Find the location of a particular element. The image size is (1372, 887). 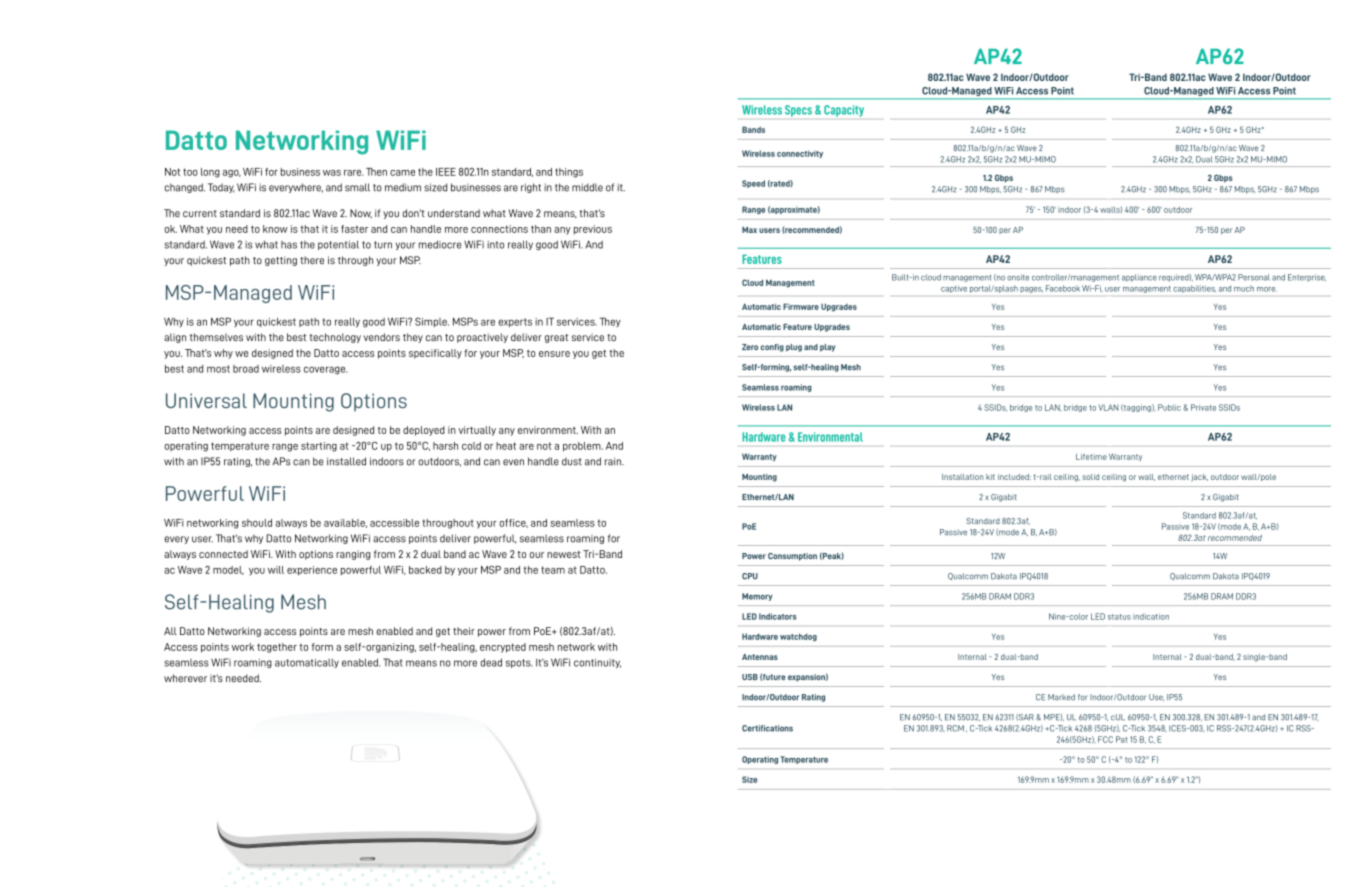

Specs is located at coordinates (798, 111).
